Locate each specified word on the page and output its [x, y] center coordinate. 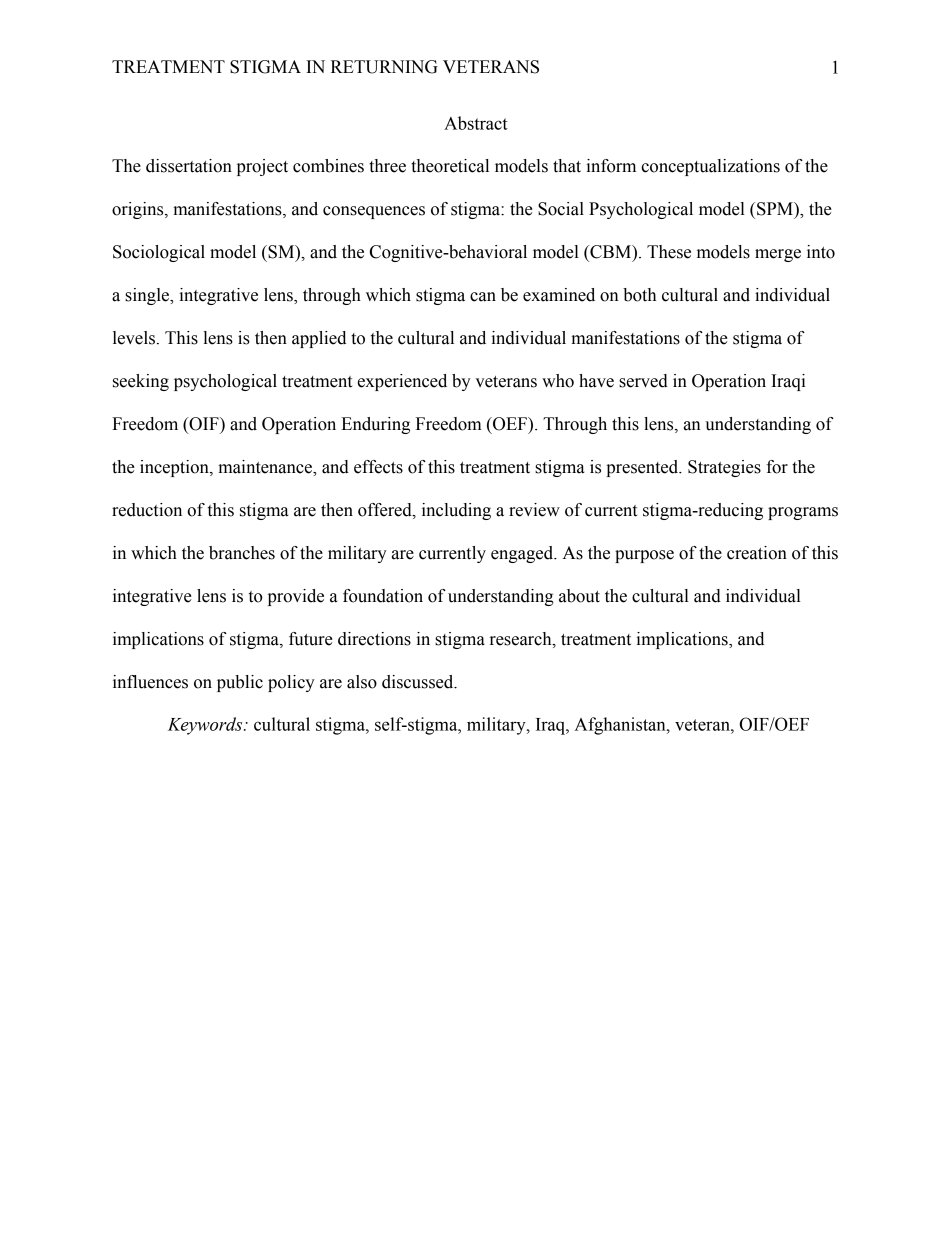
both [639, 295]
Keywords [206, 726]
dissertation [189, 166]
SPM [776, 209]
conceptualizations [710, 167]
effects [378, 467]
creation [757, 553]
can [483, 297]
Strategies [724, 468]
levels [134, 338]
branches [242, 553]
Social [561, 209]
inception [175, 468]
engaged [523, 554]
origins [139, 210]
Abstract [476, 123]
